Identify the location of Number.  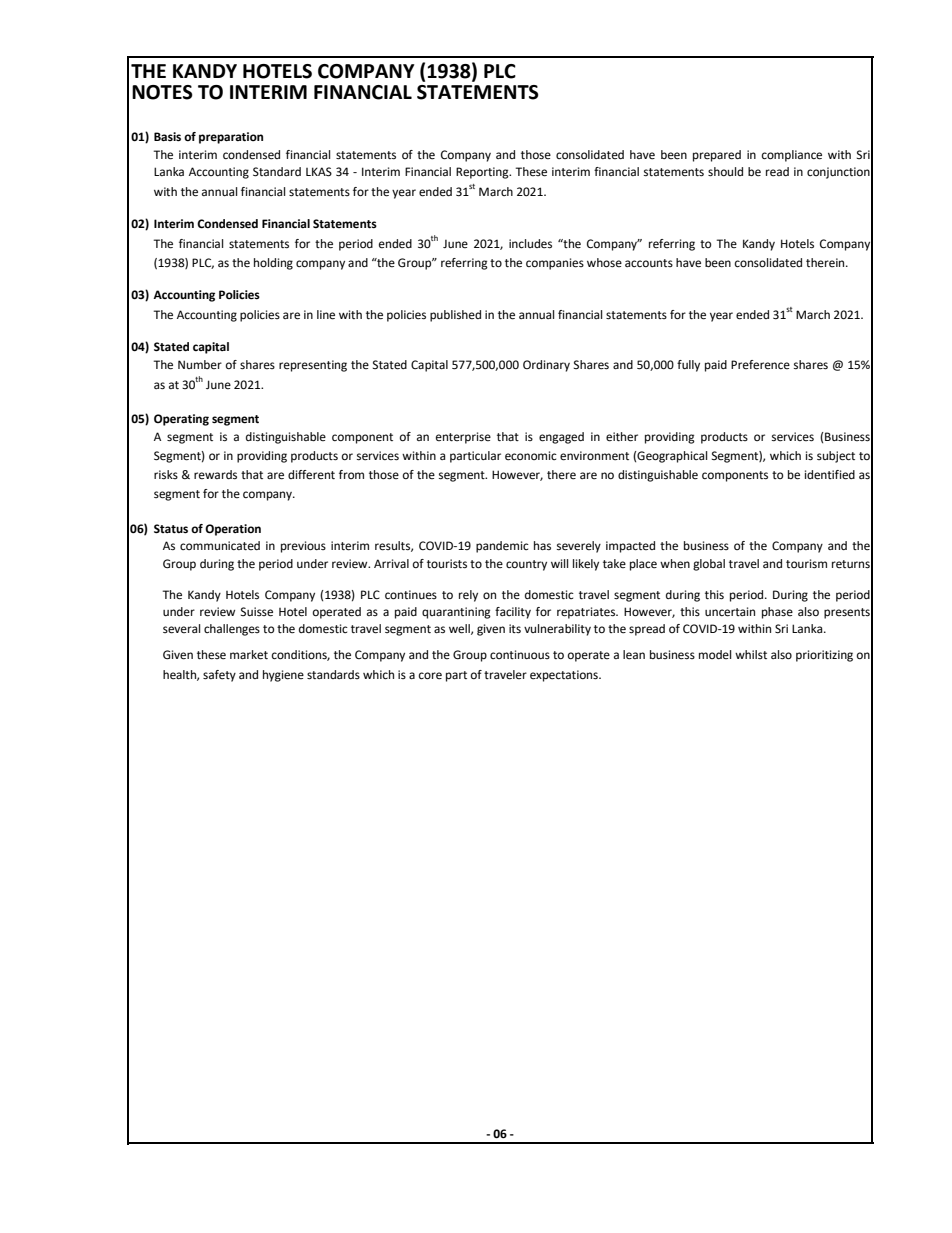
(200, 364).
